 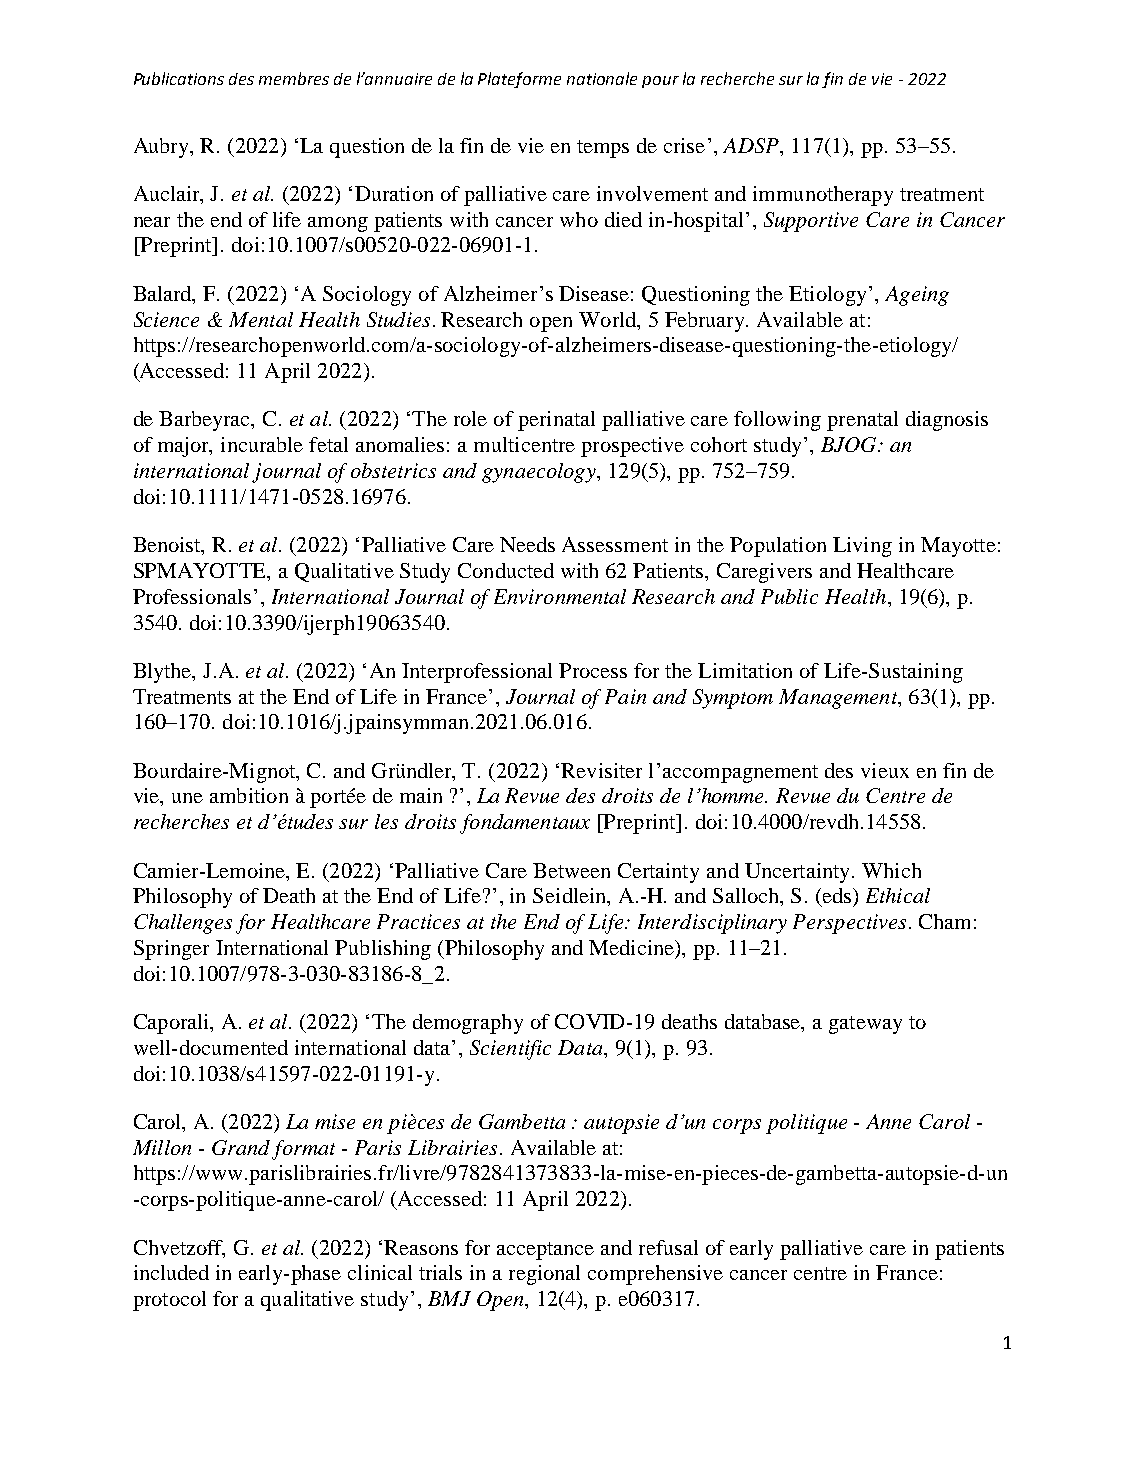 I want to click on Which, so click(x=891, y=870).
